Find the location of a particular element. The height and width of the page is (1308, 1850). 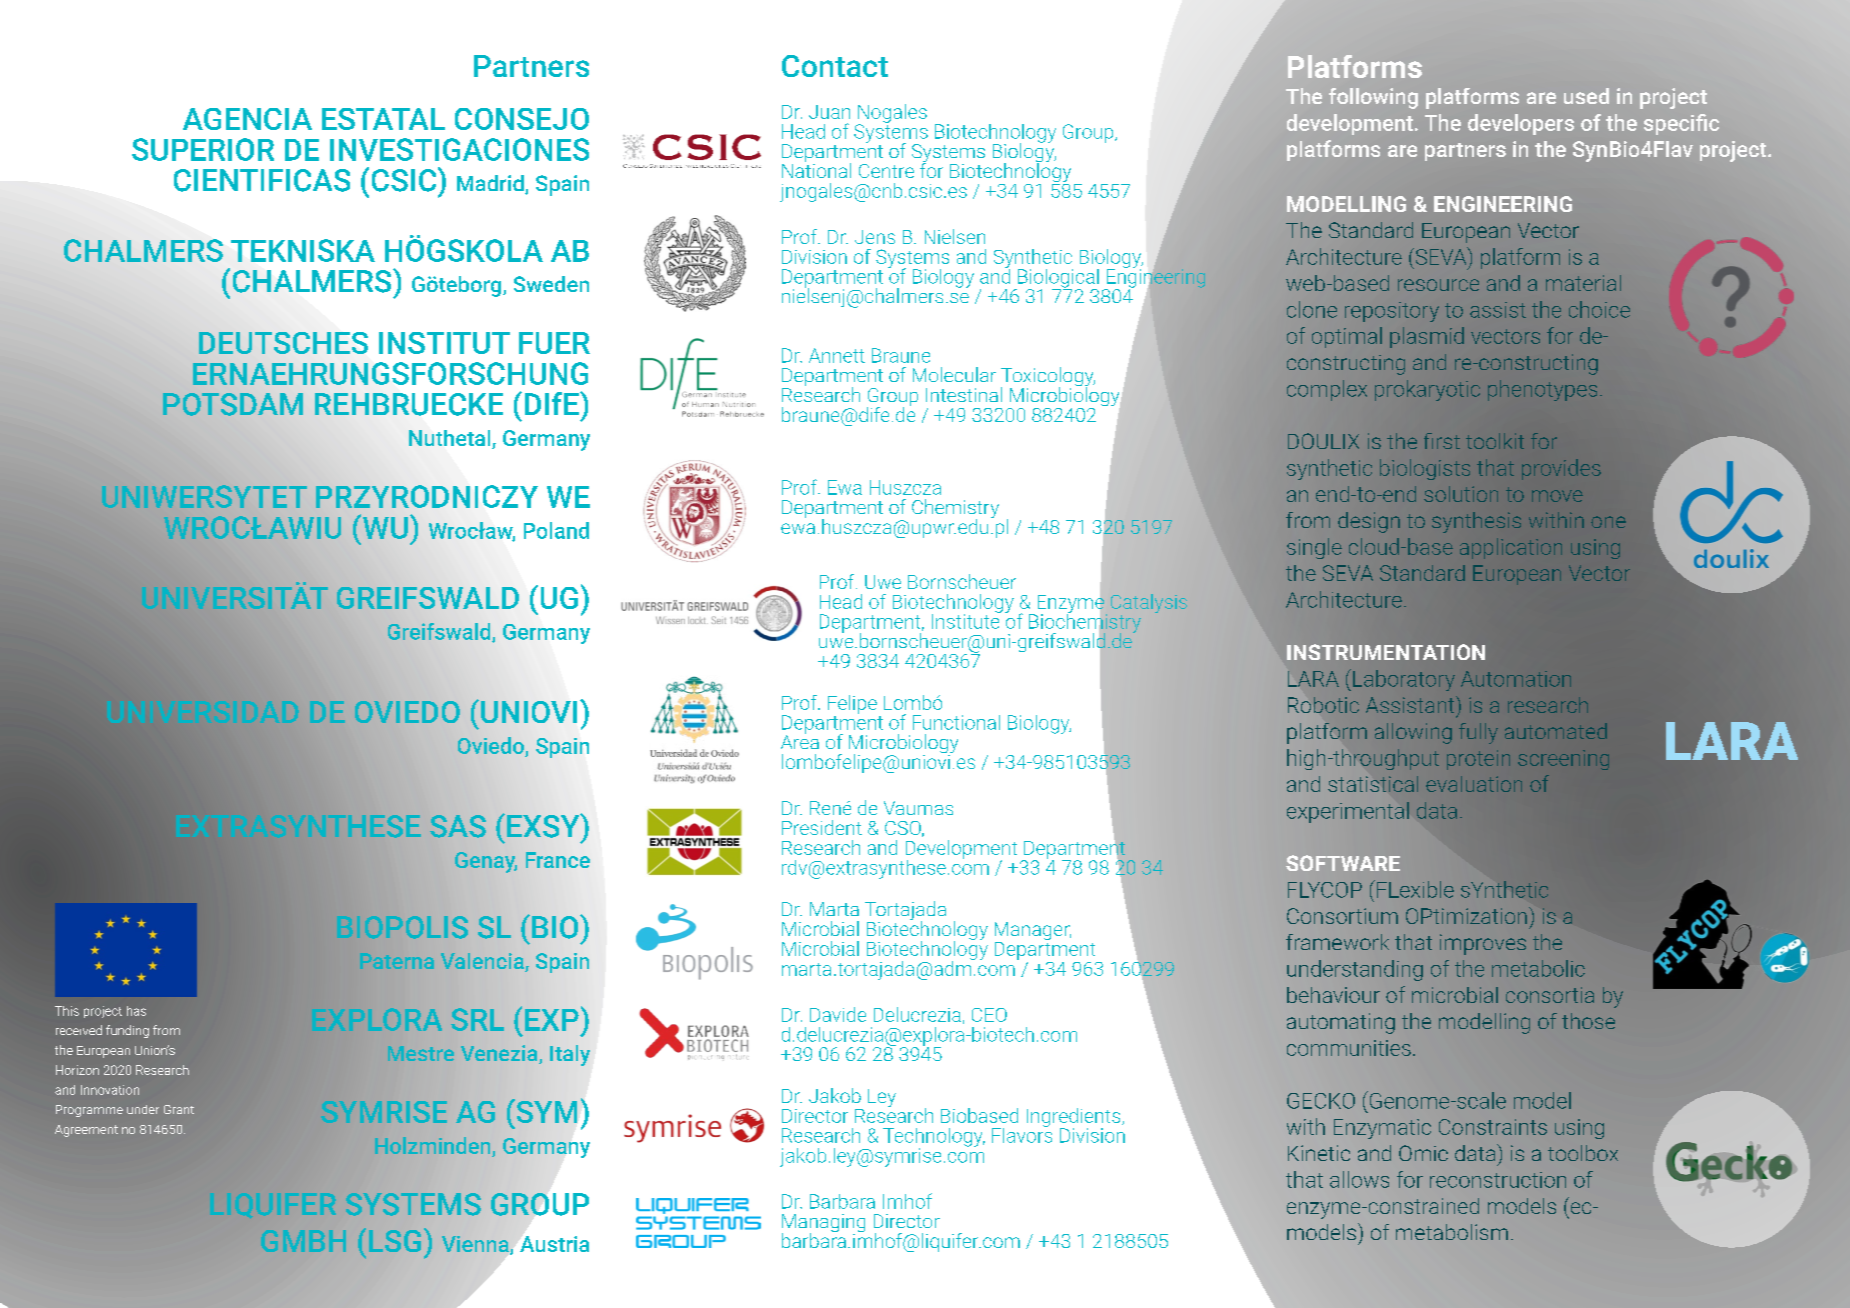

SUPERIOR is located at coordinates (203, 149).
